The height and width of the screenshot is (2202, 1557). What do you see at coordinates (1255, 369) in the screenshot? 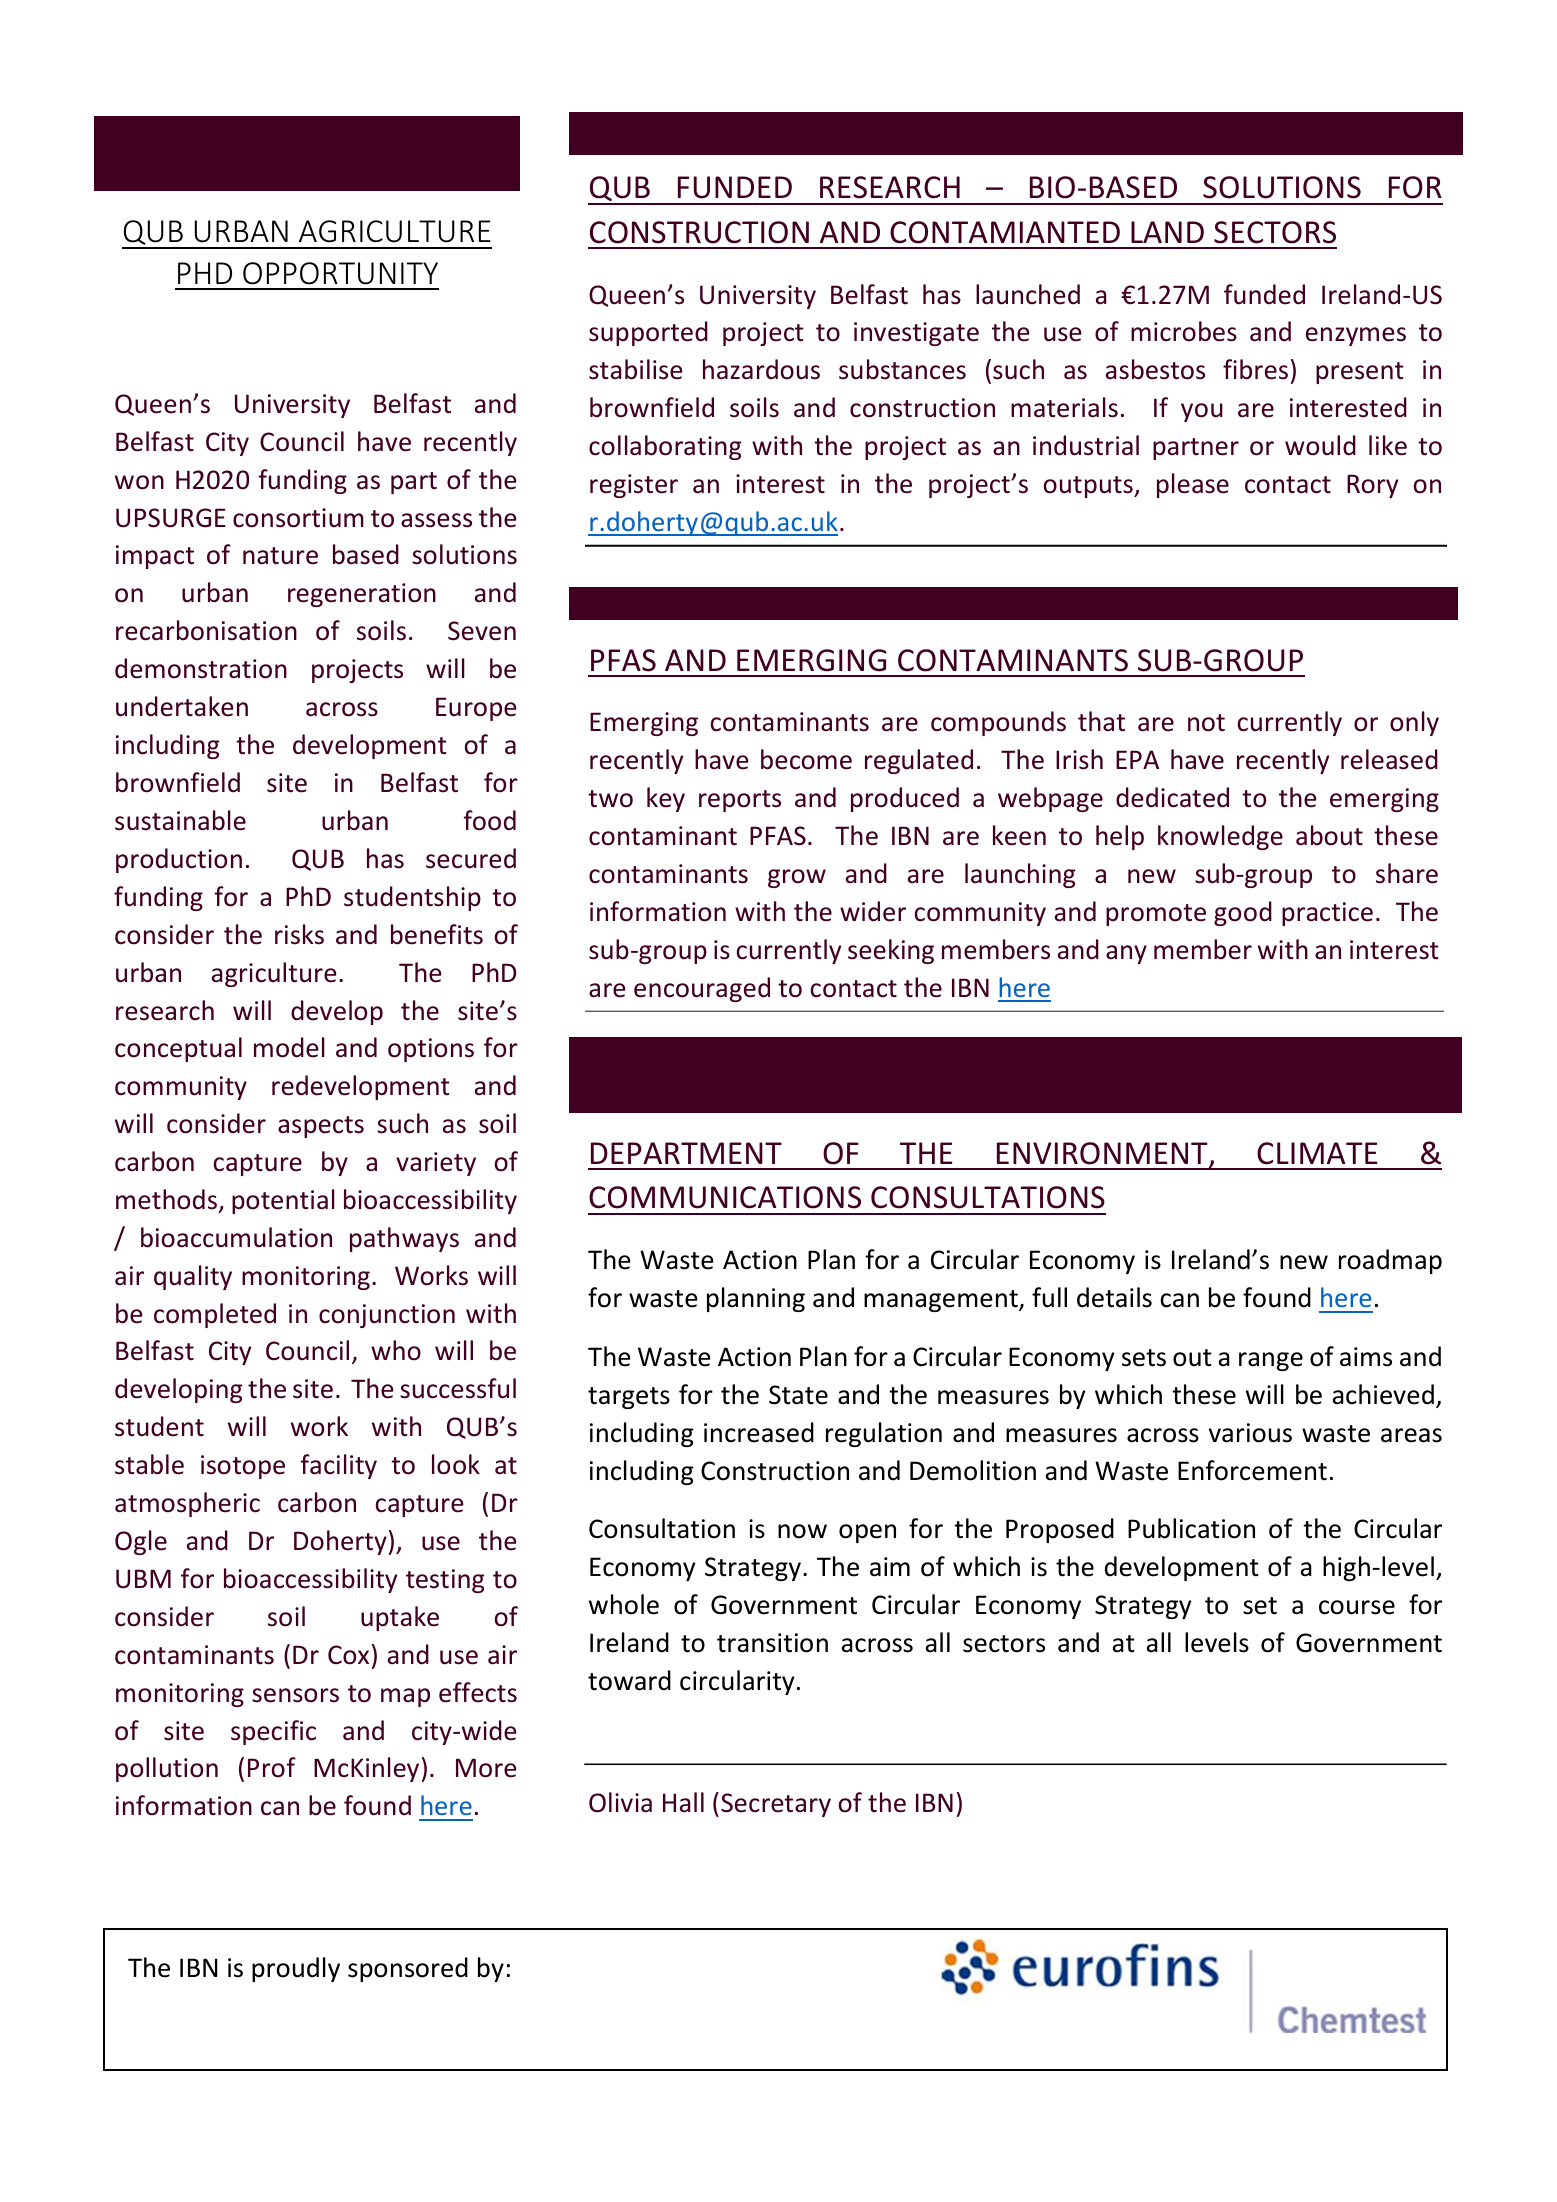
I see `fibres` at bounding box center [1255, 369].
